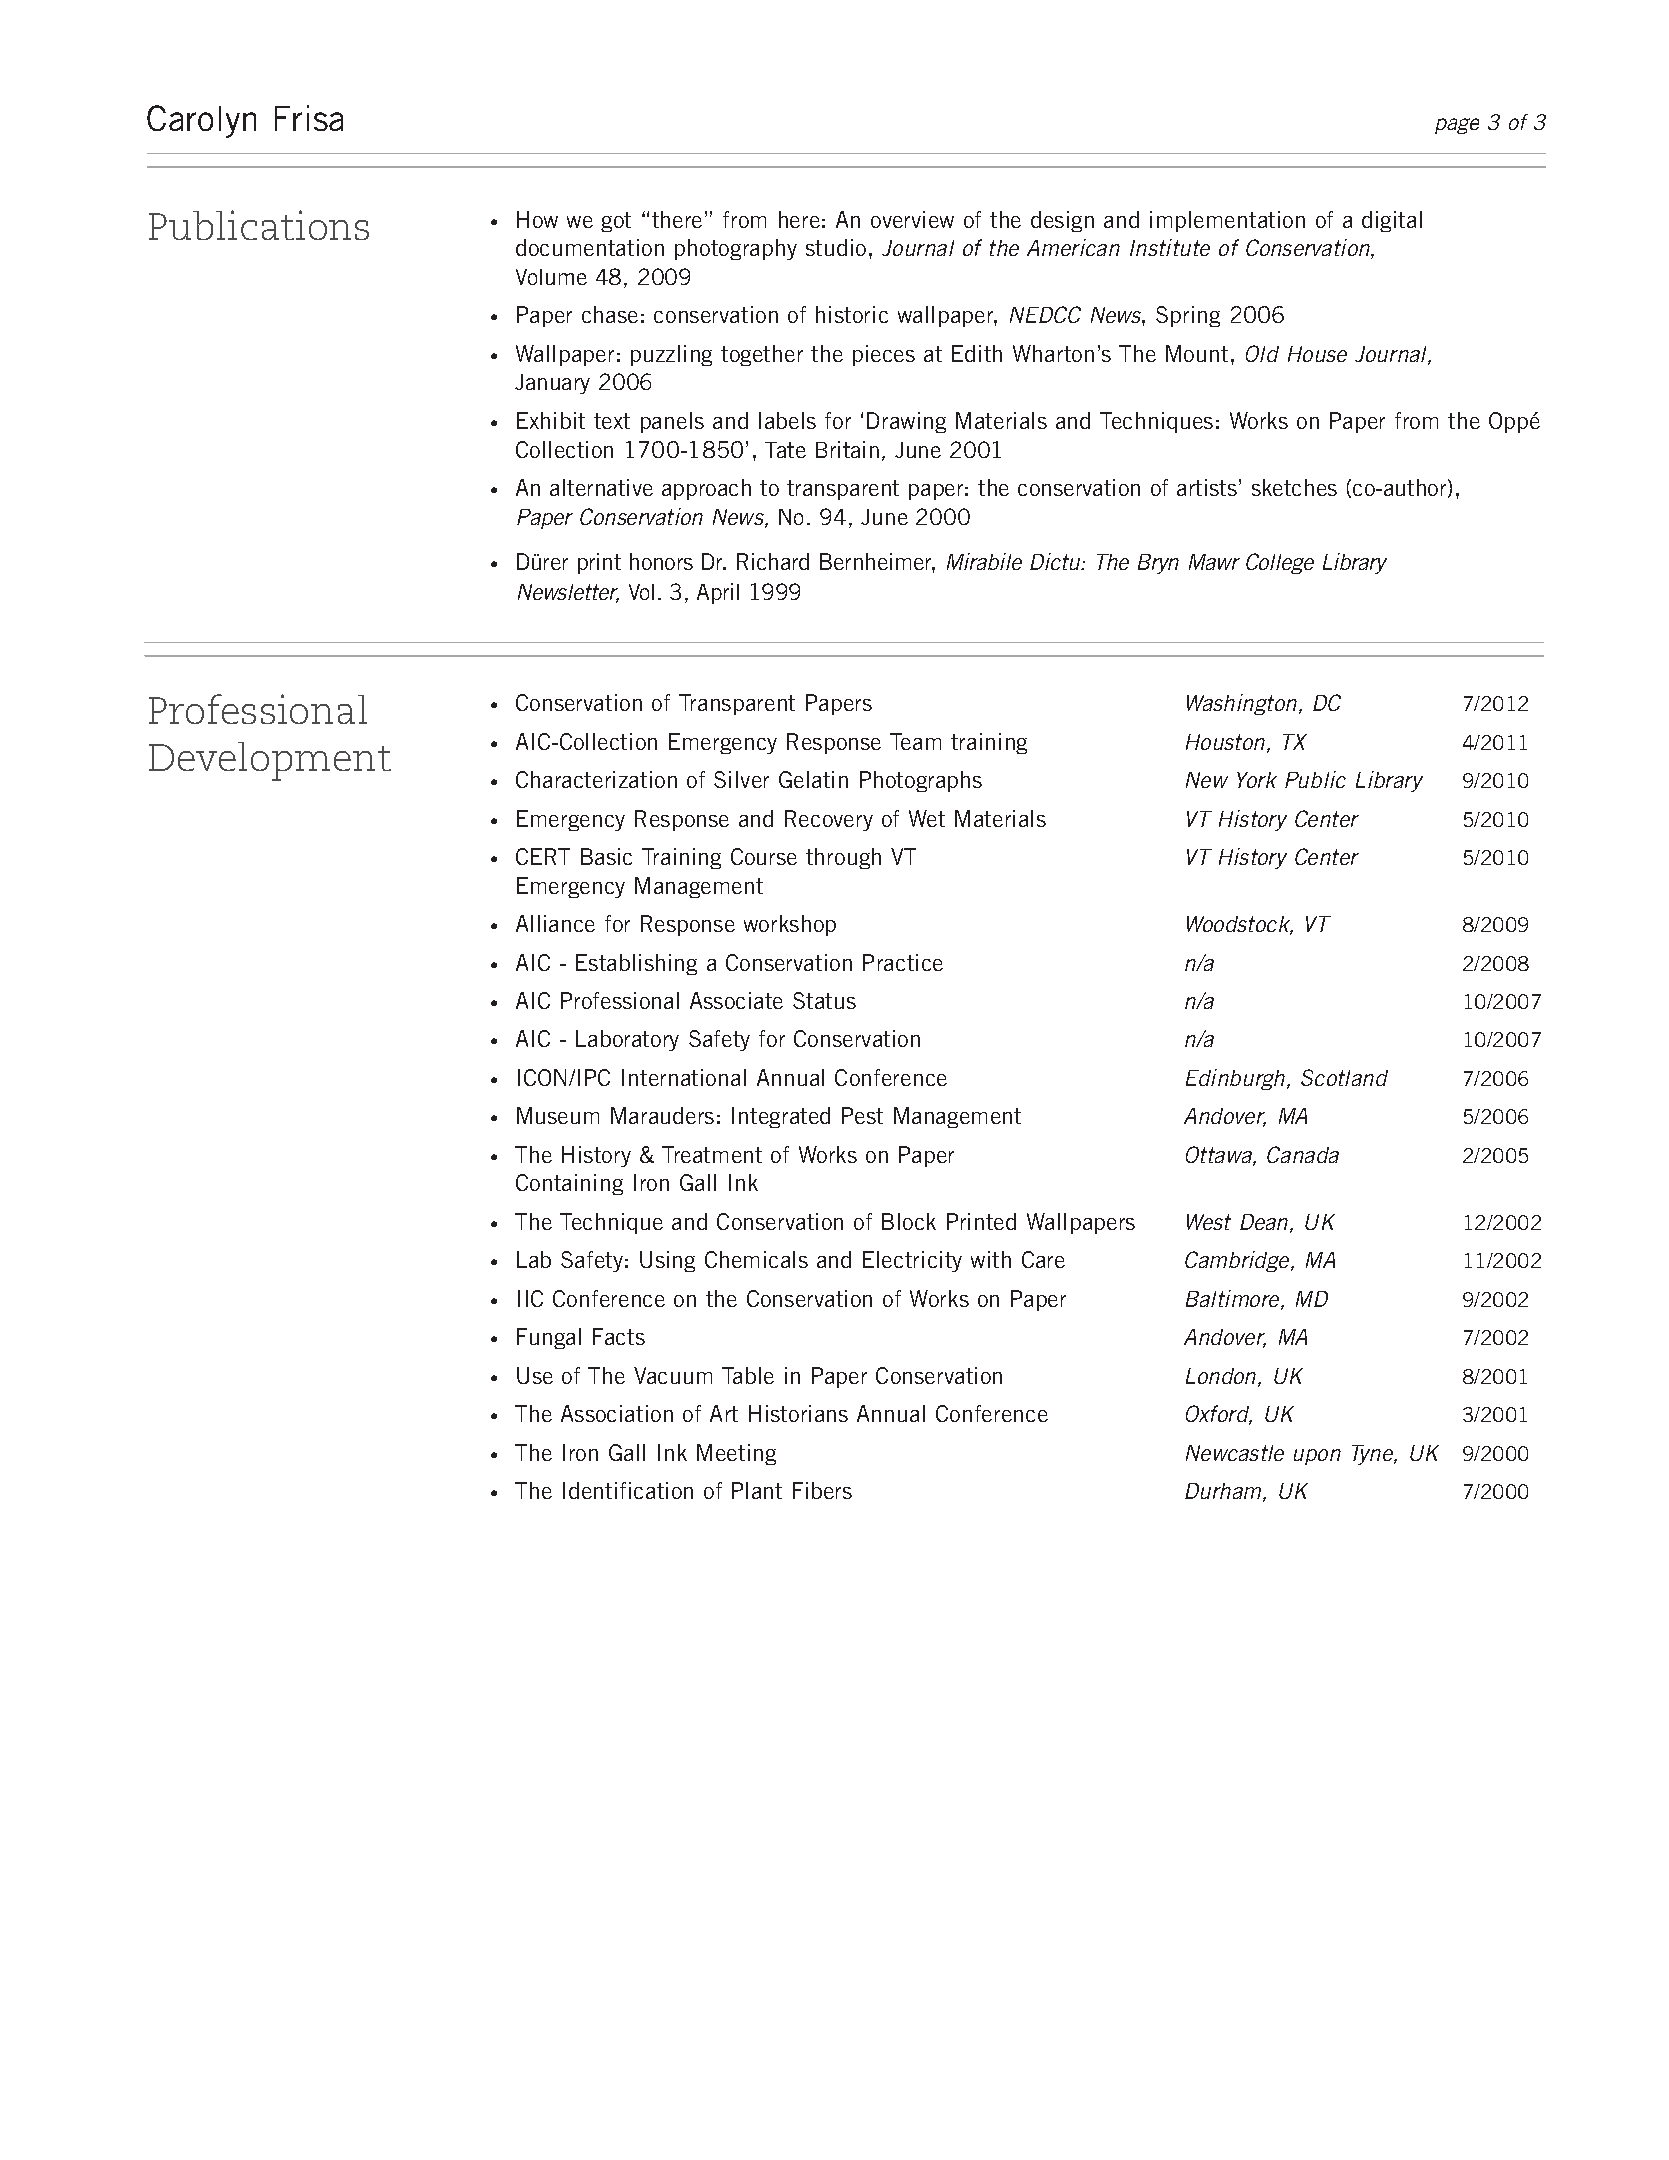 Image resolution: width=1669 pixels, height=2160 pixels. Describe the element at coordinates (1227, 221) in the image. I see `implementation` at that location.
